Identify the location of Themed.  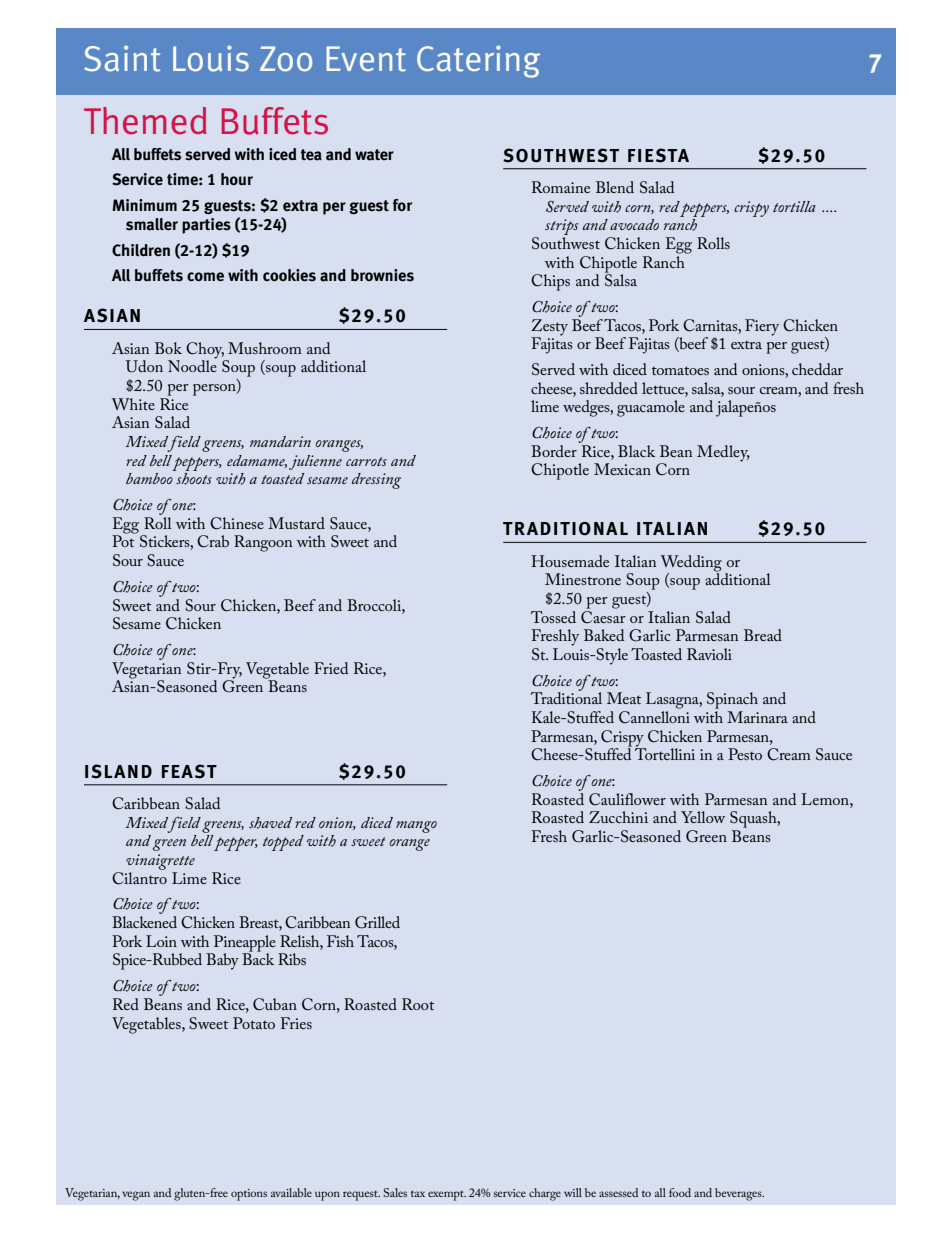
(145, 121).
